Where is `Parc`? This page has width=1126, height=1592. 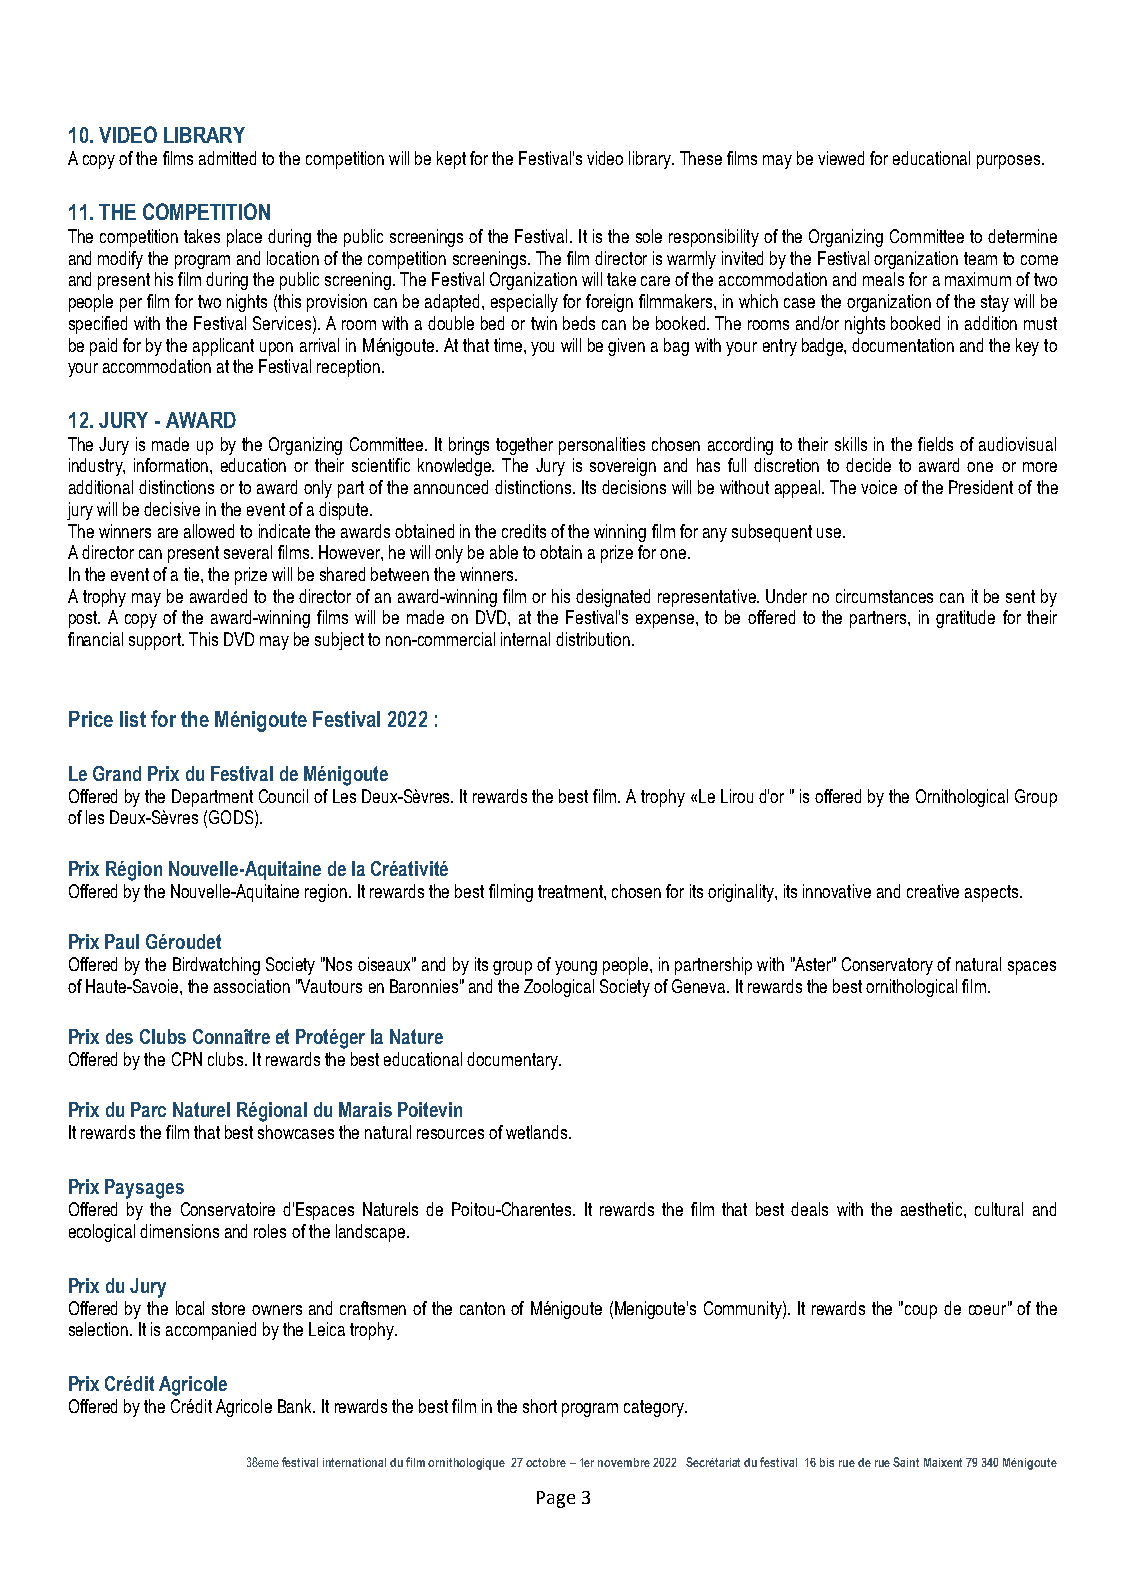 Parc is located at coordinates (148, 1109).
